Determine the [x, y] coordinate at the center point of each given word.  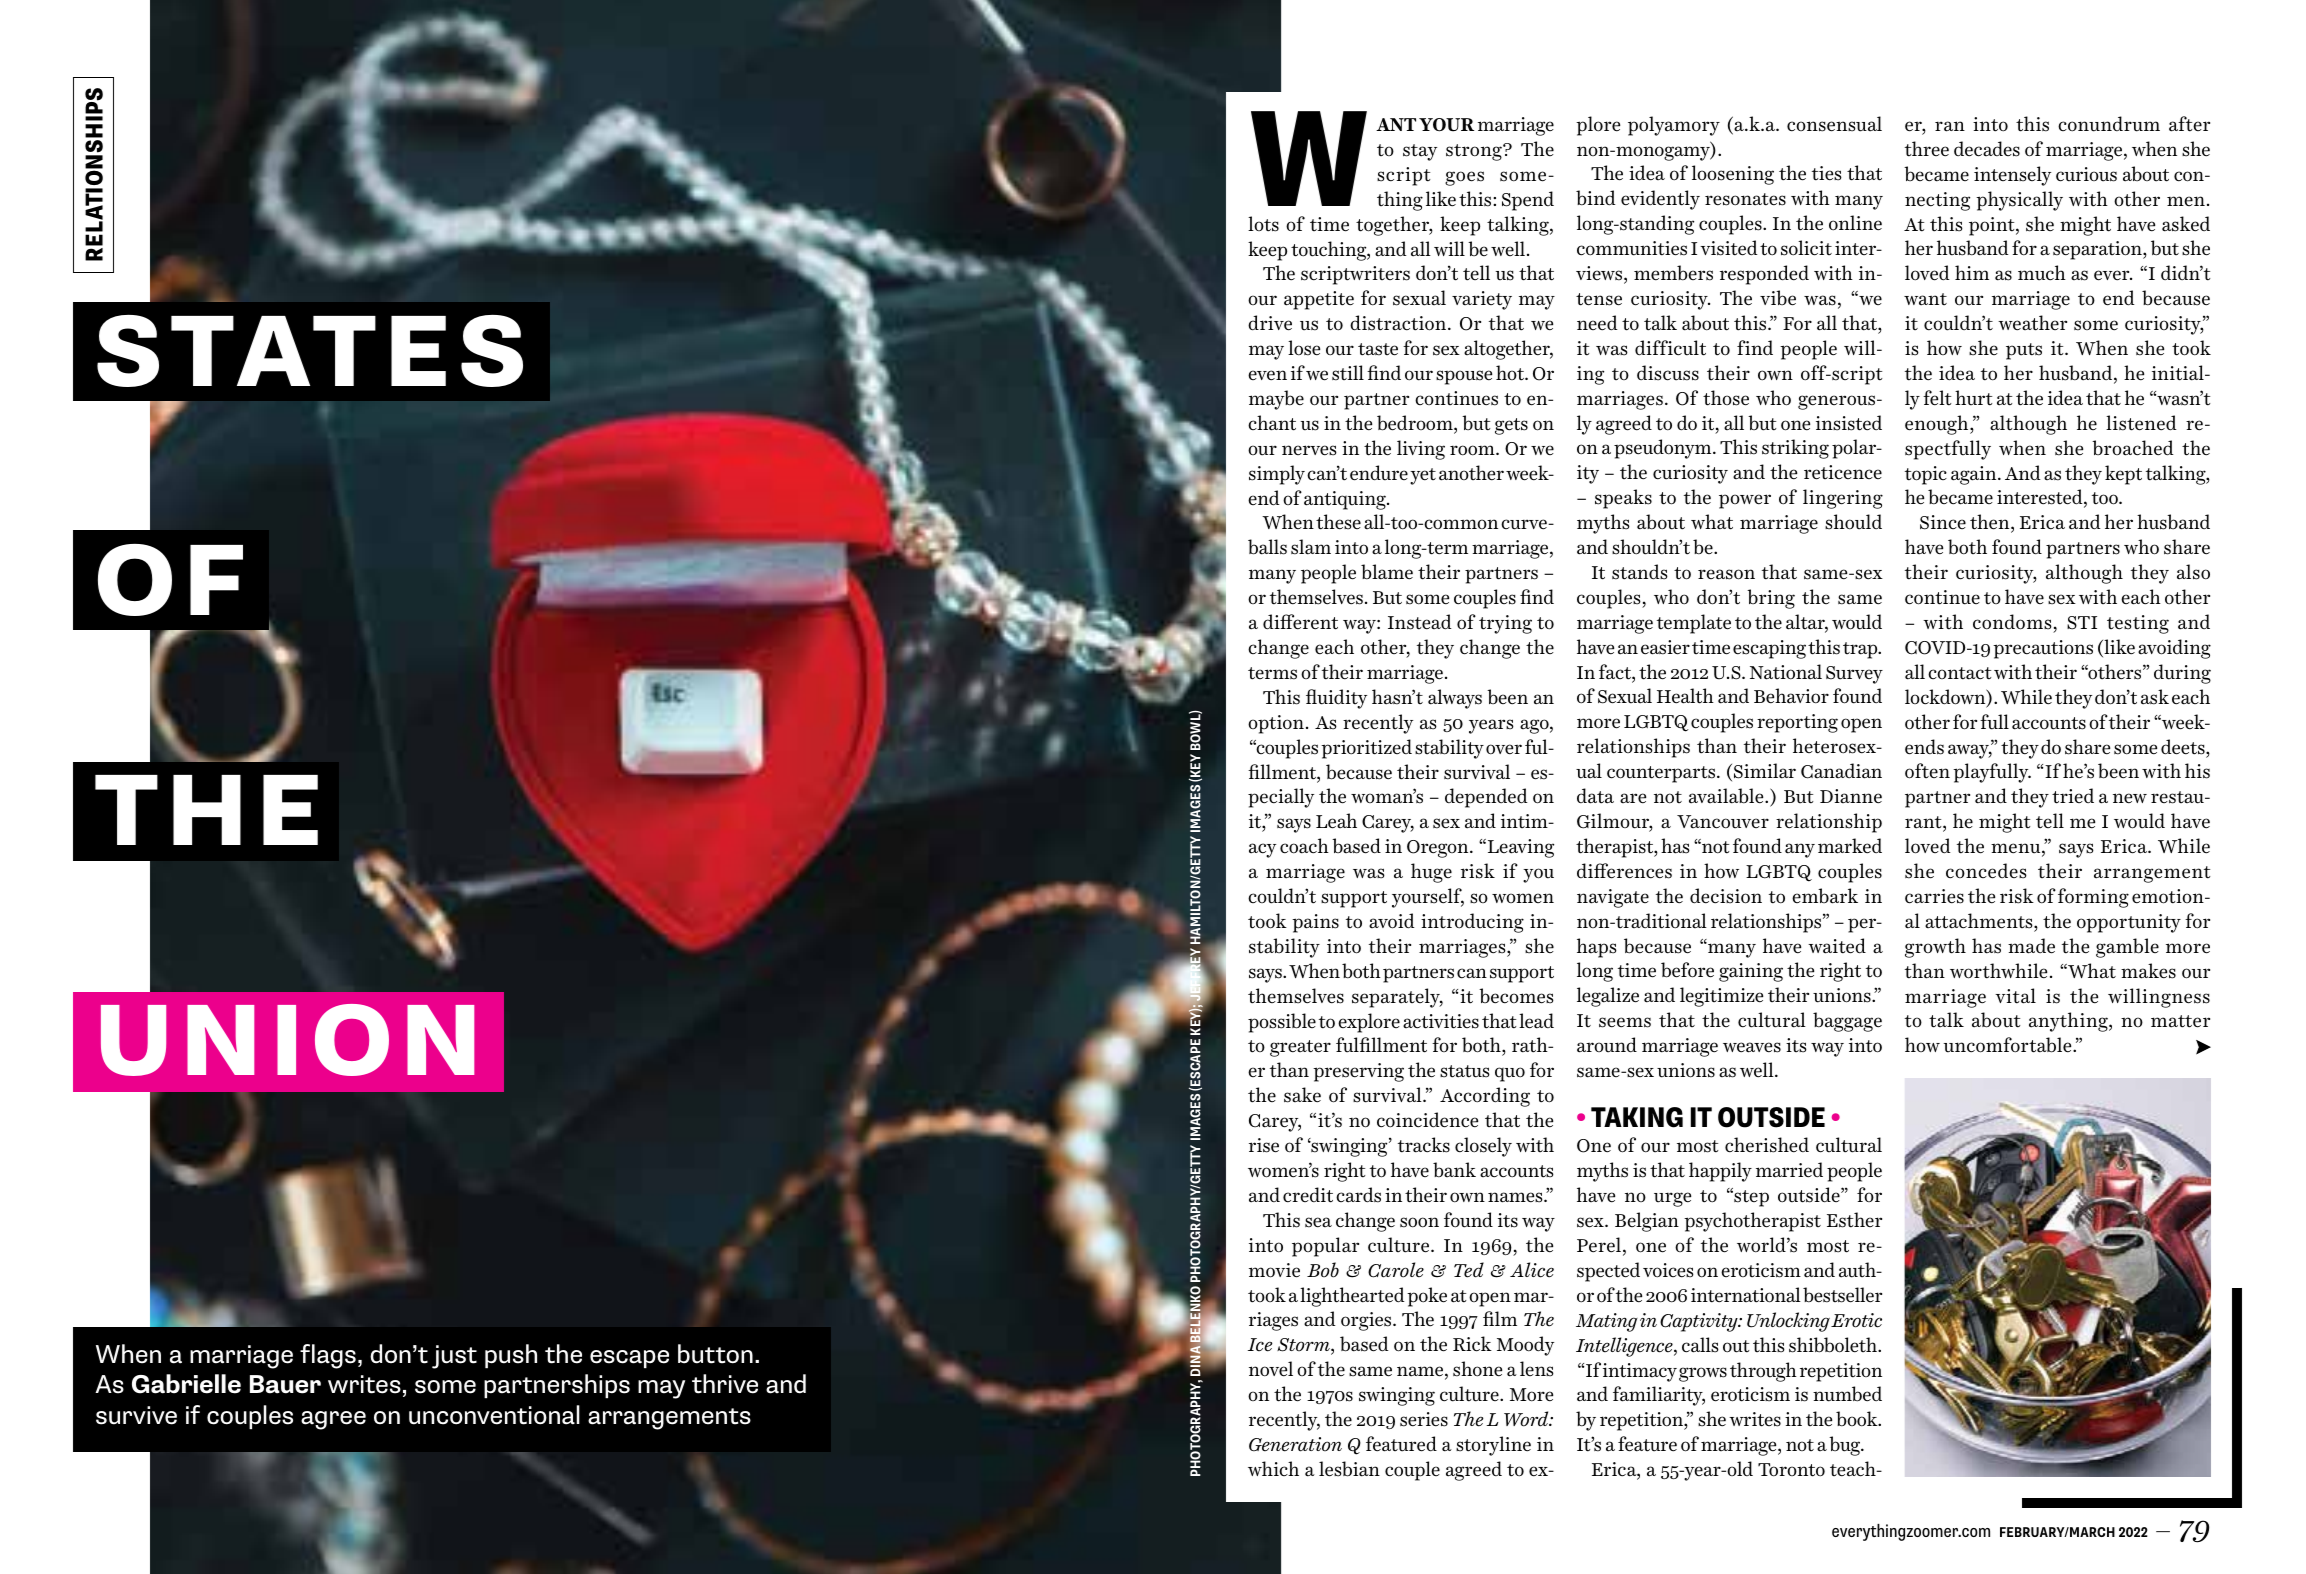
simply [1277, 475]
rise [1264, 1145]
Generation [1295, 1444]
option [1276, 724]
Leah [1336, 821]
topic [1926, 475]
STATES [310, 351]
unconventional [494, 1415]
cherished [1767, 1145]
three [1927, 149]
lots [1263, 224]
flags [328, 1356]
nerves [1309, 450]
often [1927, 771]
